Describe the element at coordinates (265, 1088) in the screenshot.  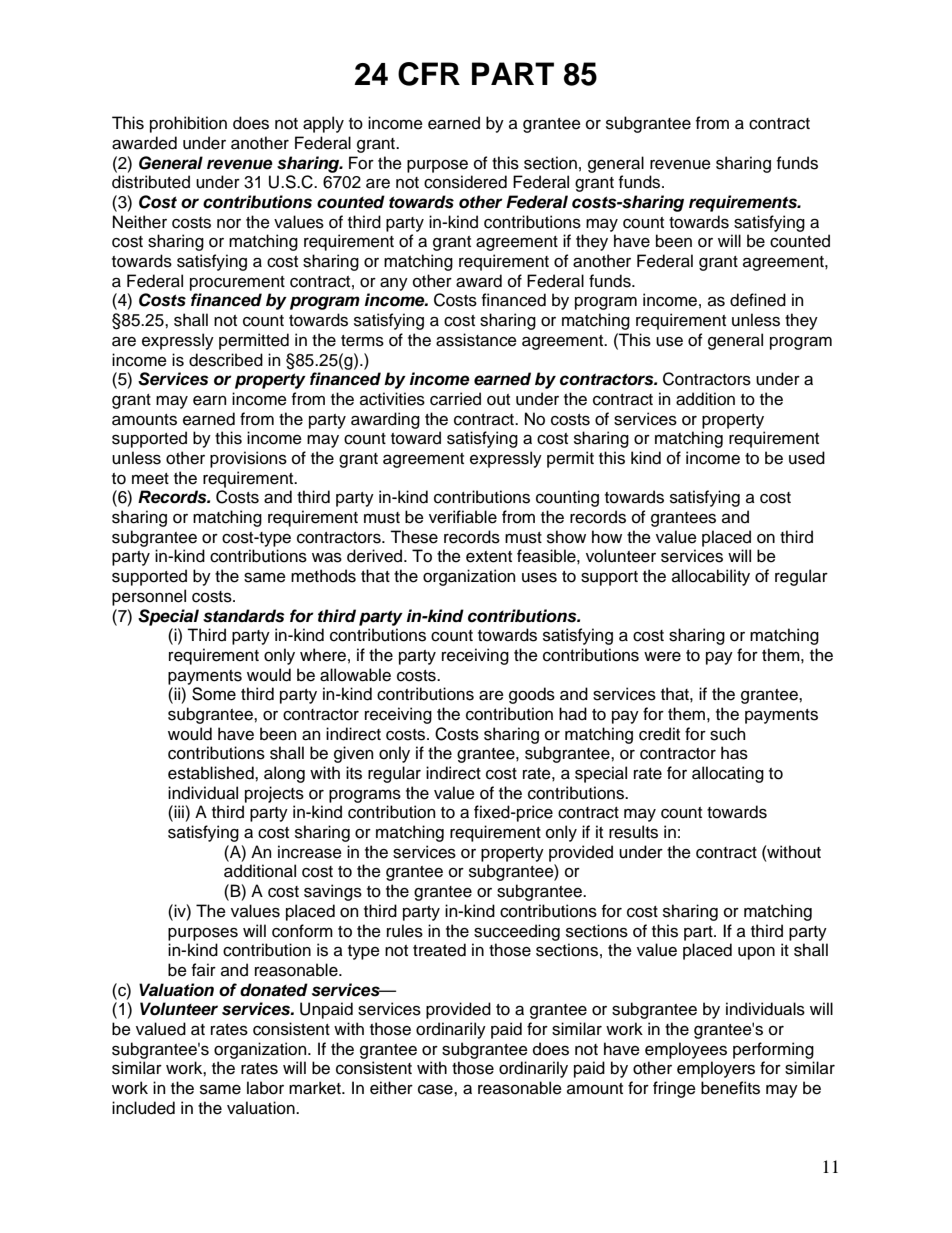
I see `labor` at that location.
